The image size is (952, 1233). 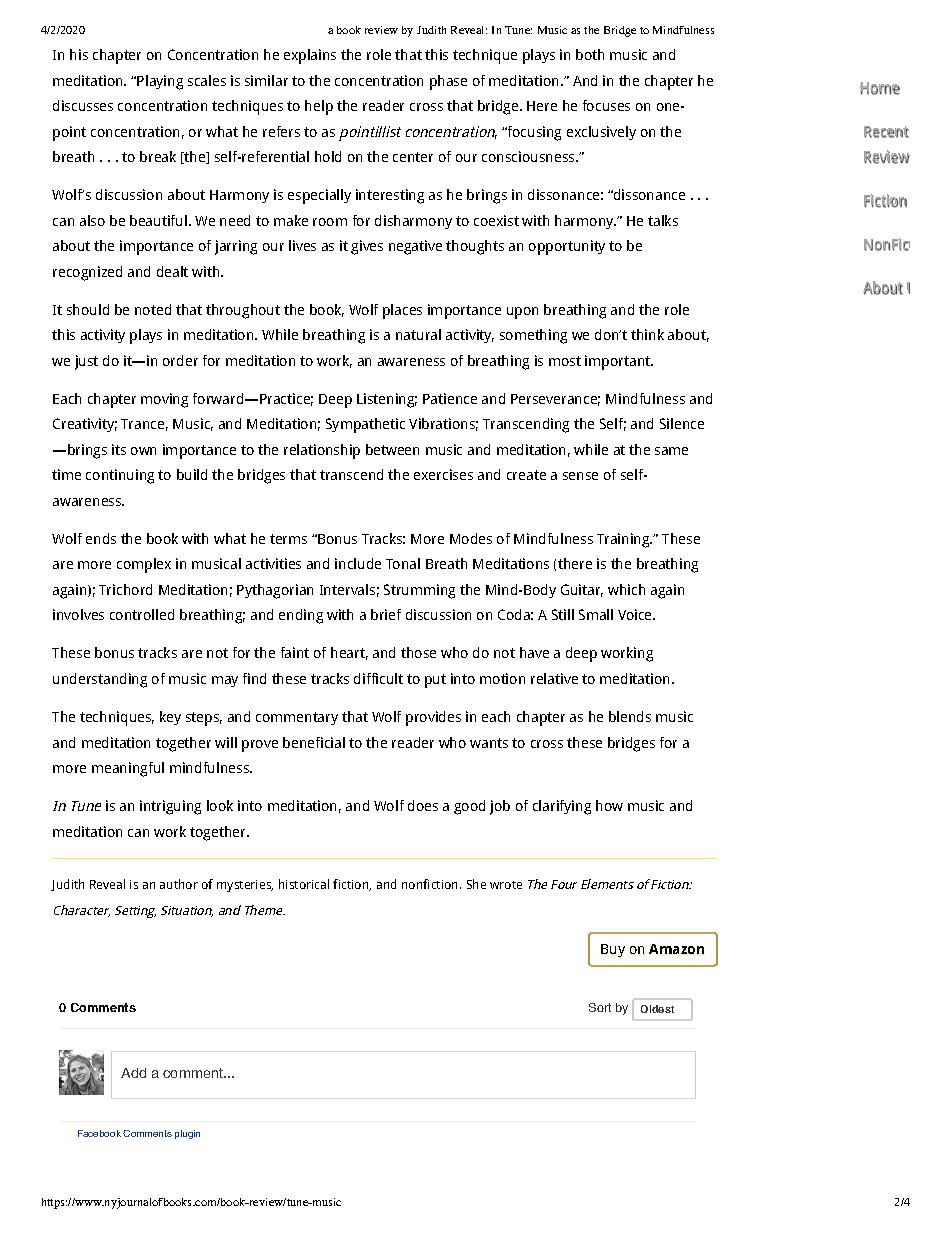 I want to click on meaningful, so click(x=128, y=769).
